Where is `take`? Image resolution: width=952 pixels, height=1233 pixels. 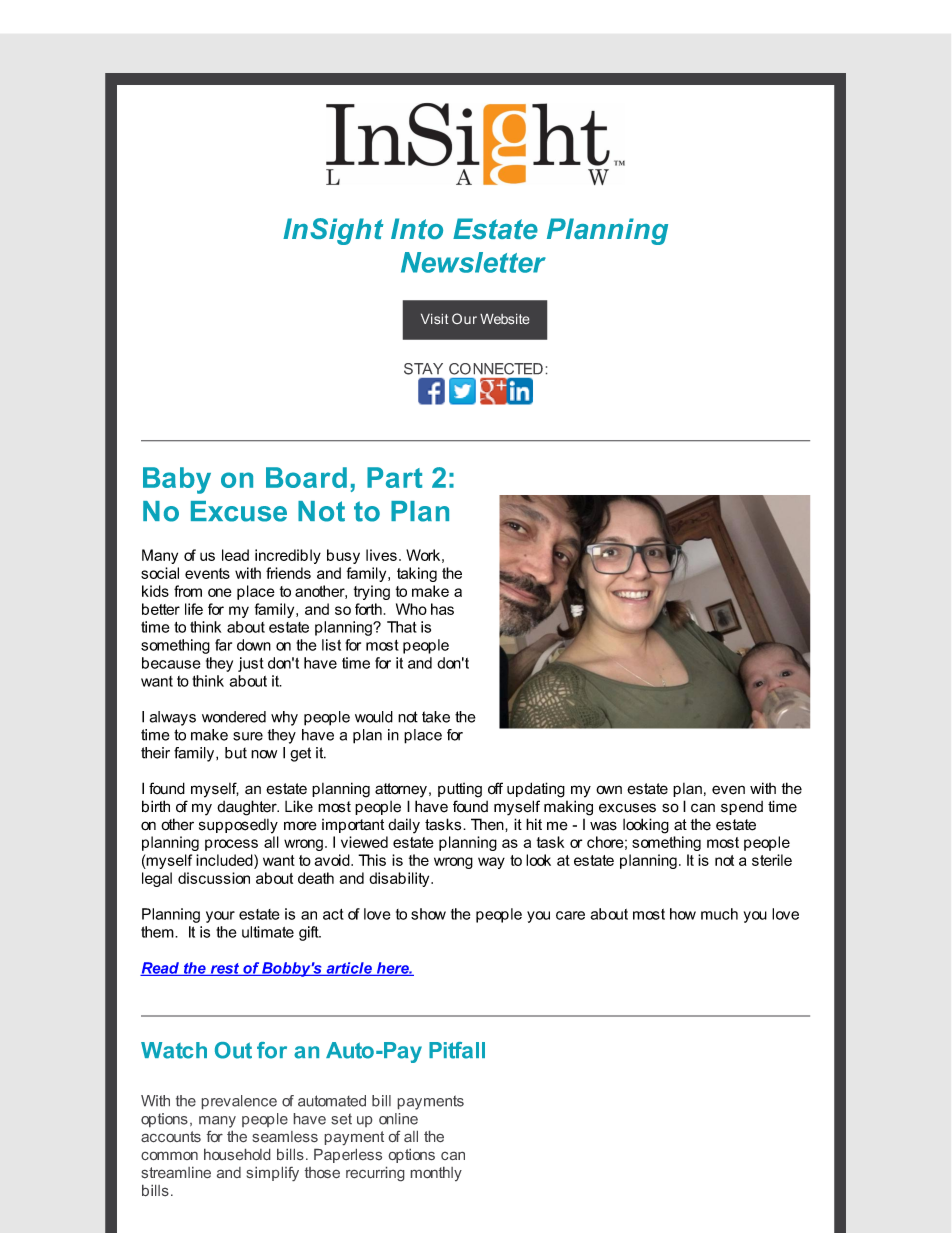 take is located at coordinates (436, 717).
